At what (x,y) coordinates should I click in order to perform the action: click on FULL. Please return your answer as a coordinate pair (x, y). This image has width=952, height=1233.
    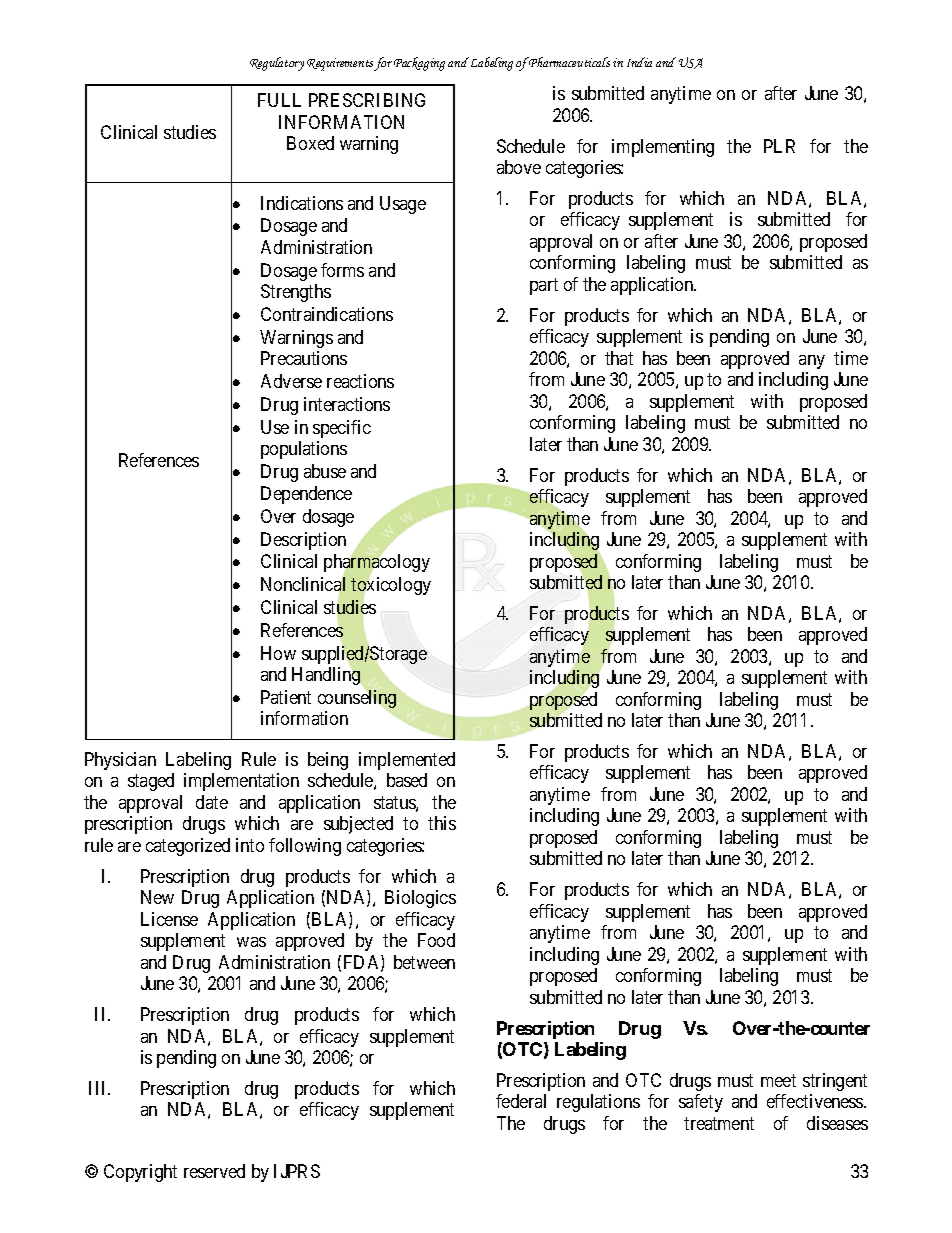
    Looking at the image, I should click on (279, 100).
